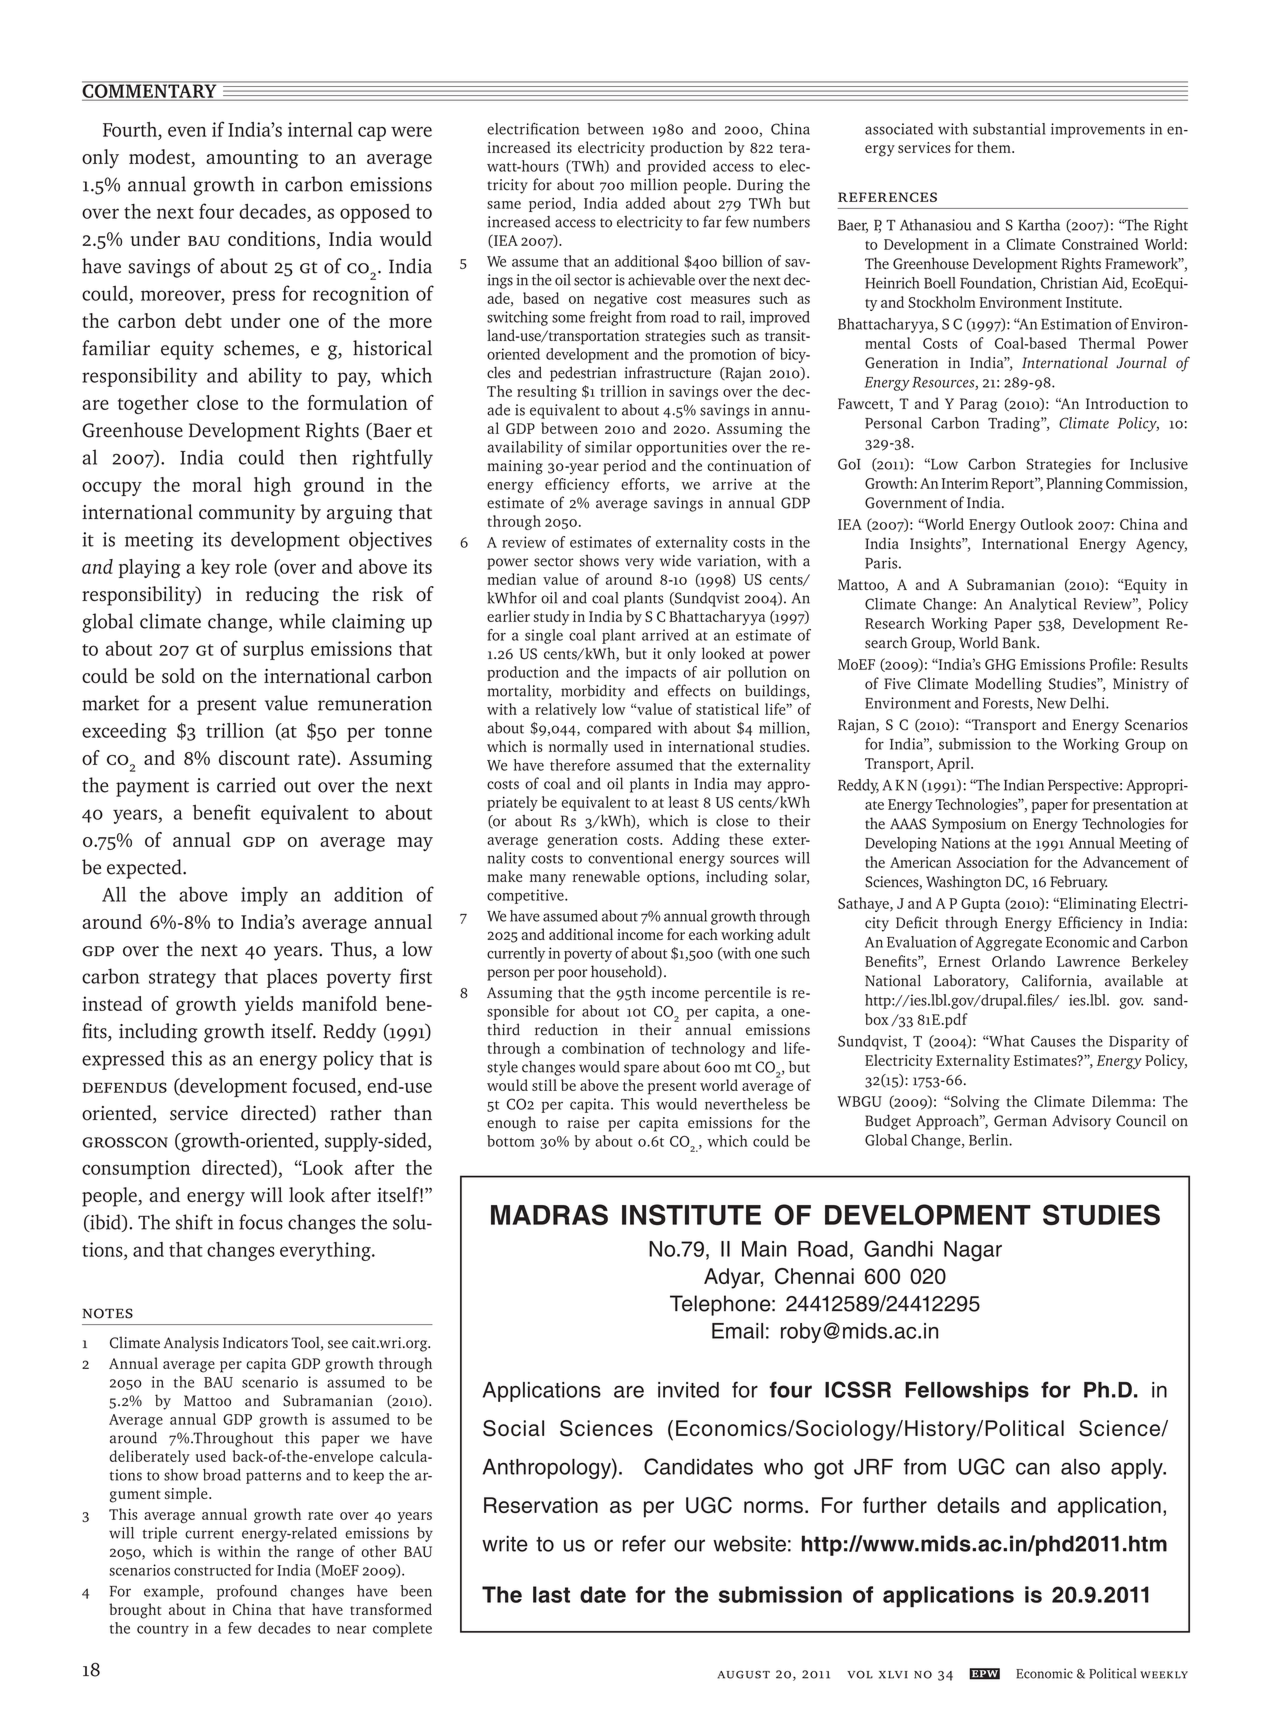 Image resolution: width=1270 pixels, height=1721 pixels. Describe the element at coordinates (646, 203) in the image. I see `added` at that location.
